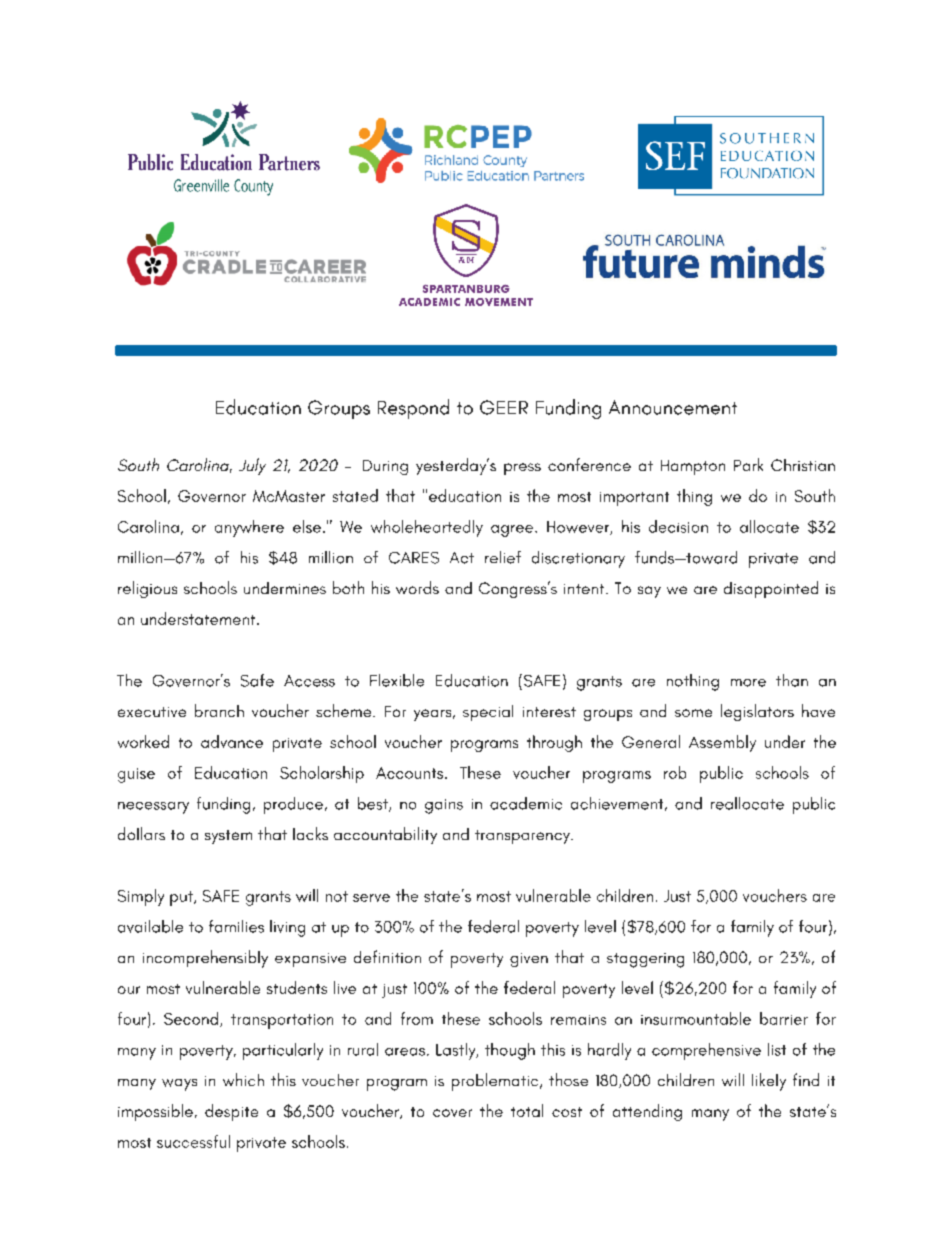  I want to click on July, so click(252, 466).
